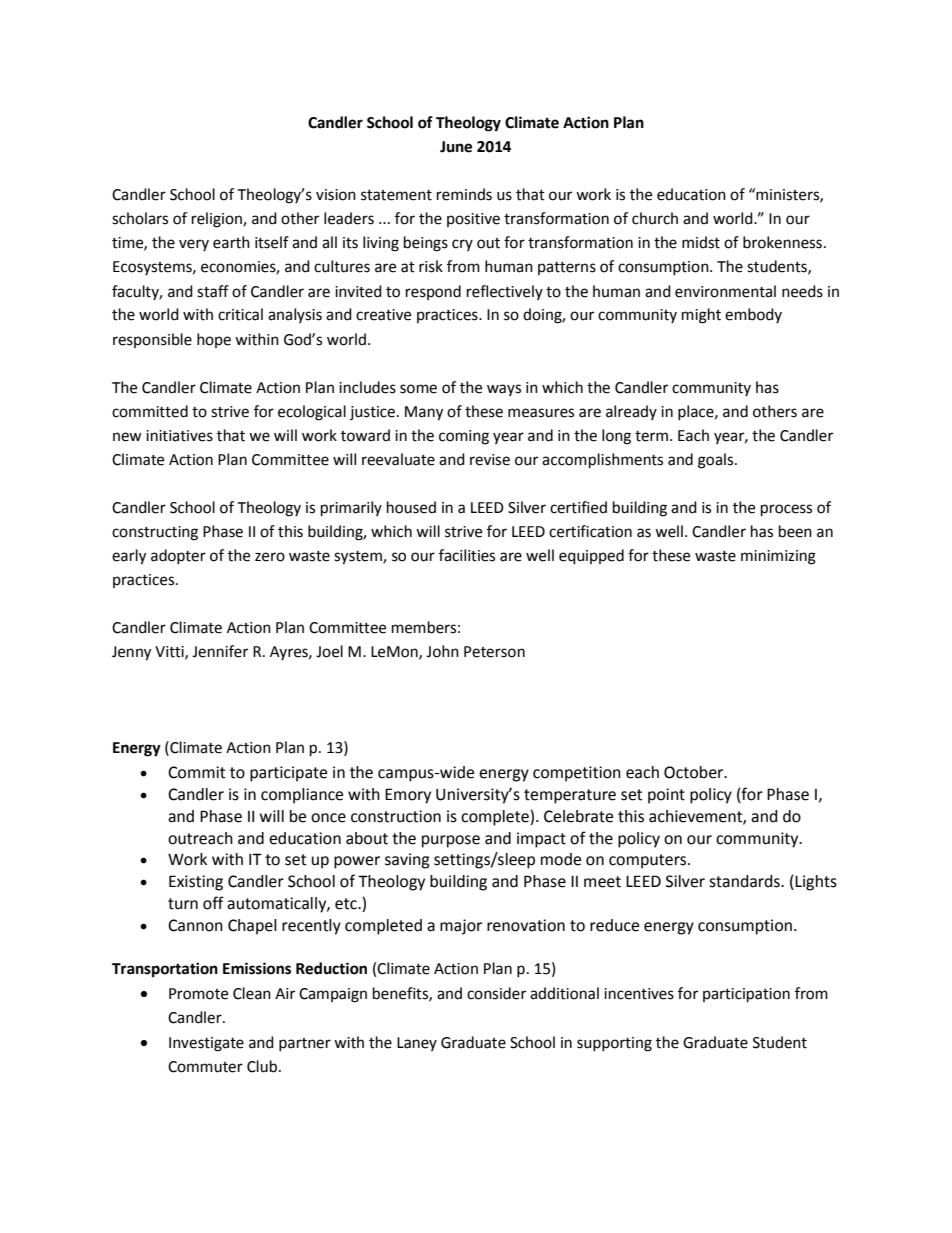 This document has width=952, height=1233. What do you see at coordinates (666, 796) in the document?
I see `point` at bounding box center [666, 796].
